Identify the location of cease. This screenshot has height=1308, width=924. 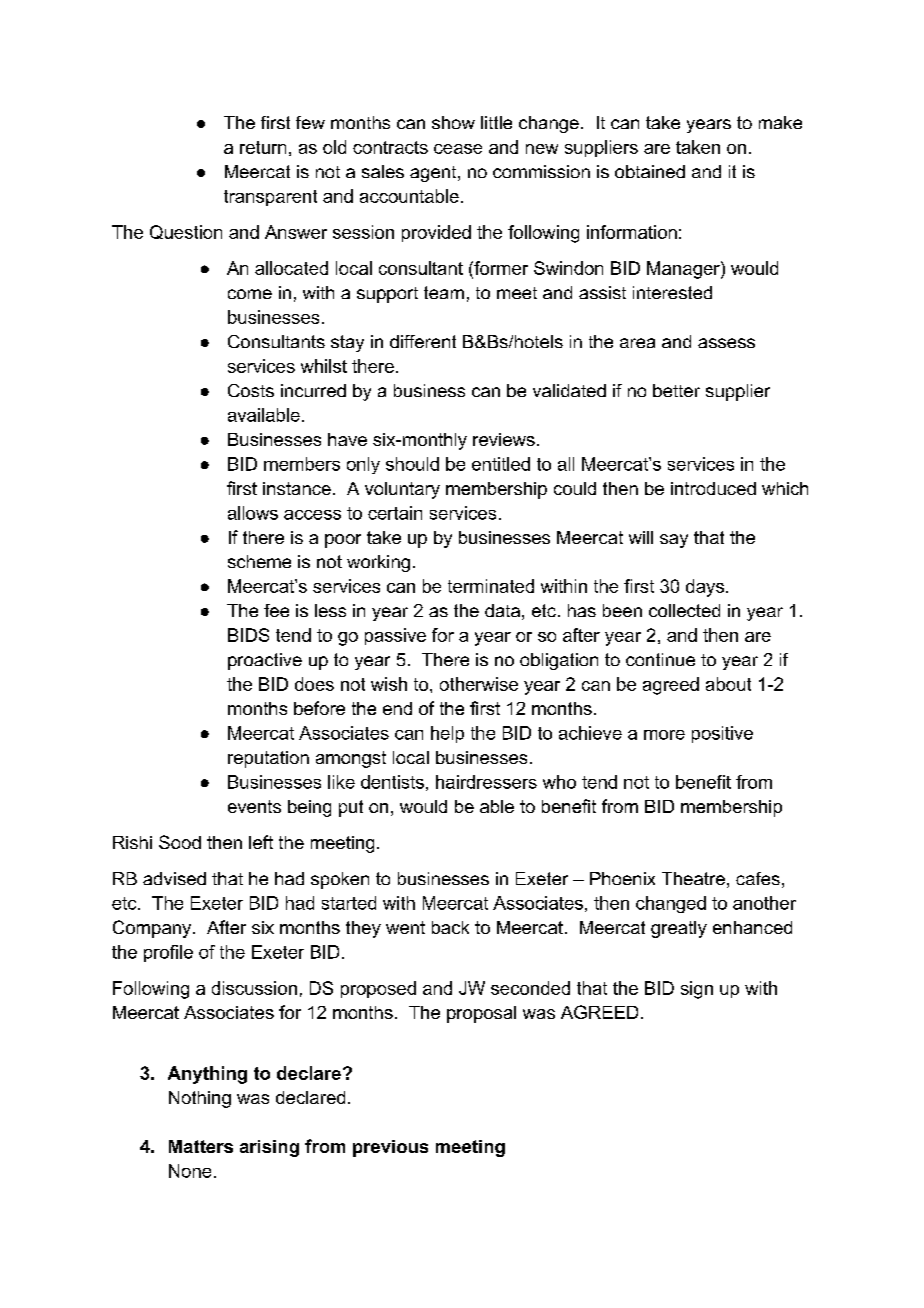
(458, 149).
